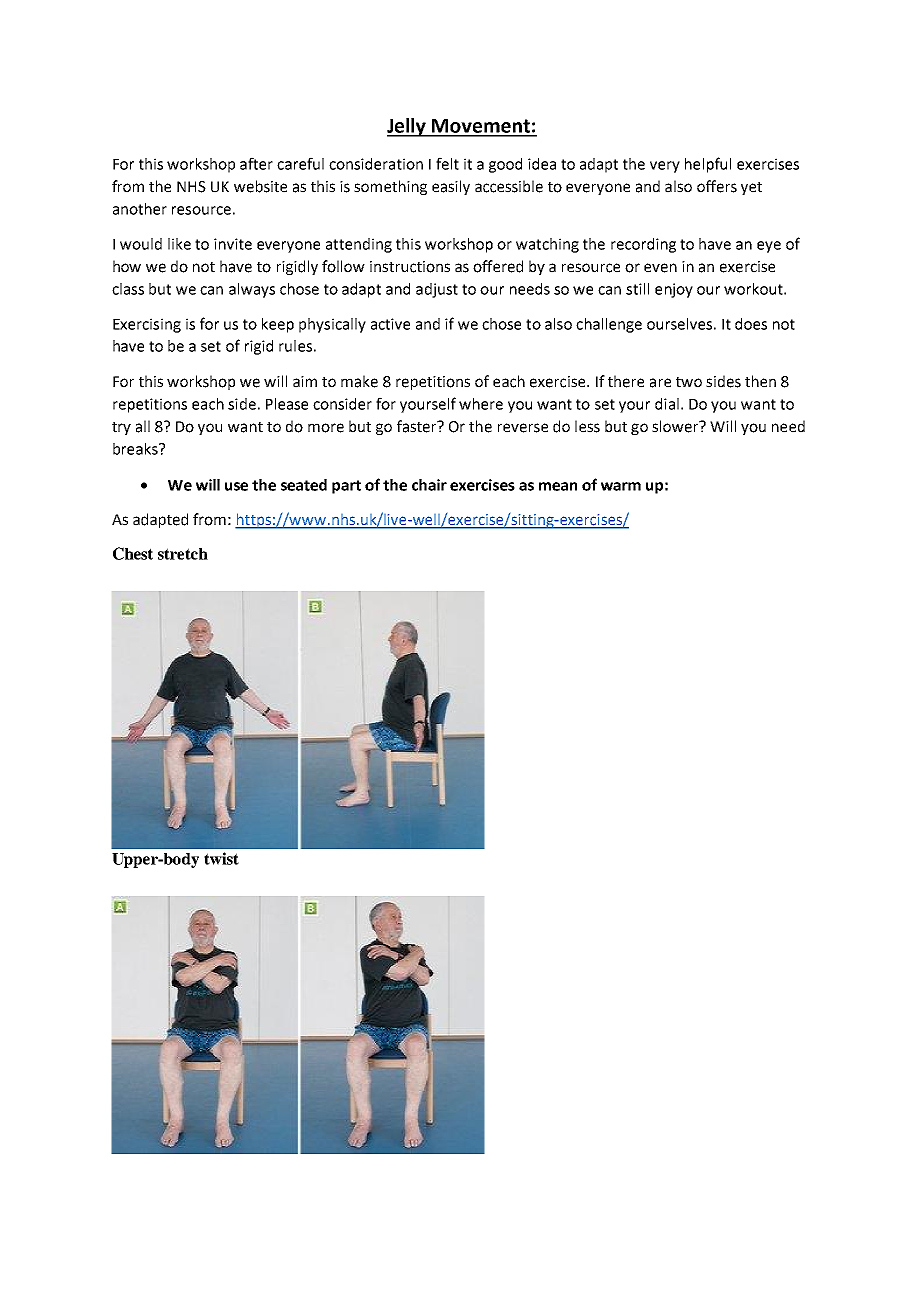 Image resolution: width=924 pixels, height=1308 pixels. I want to click on helpful, so click(708, 165).
